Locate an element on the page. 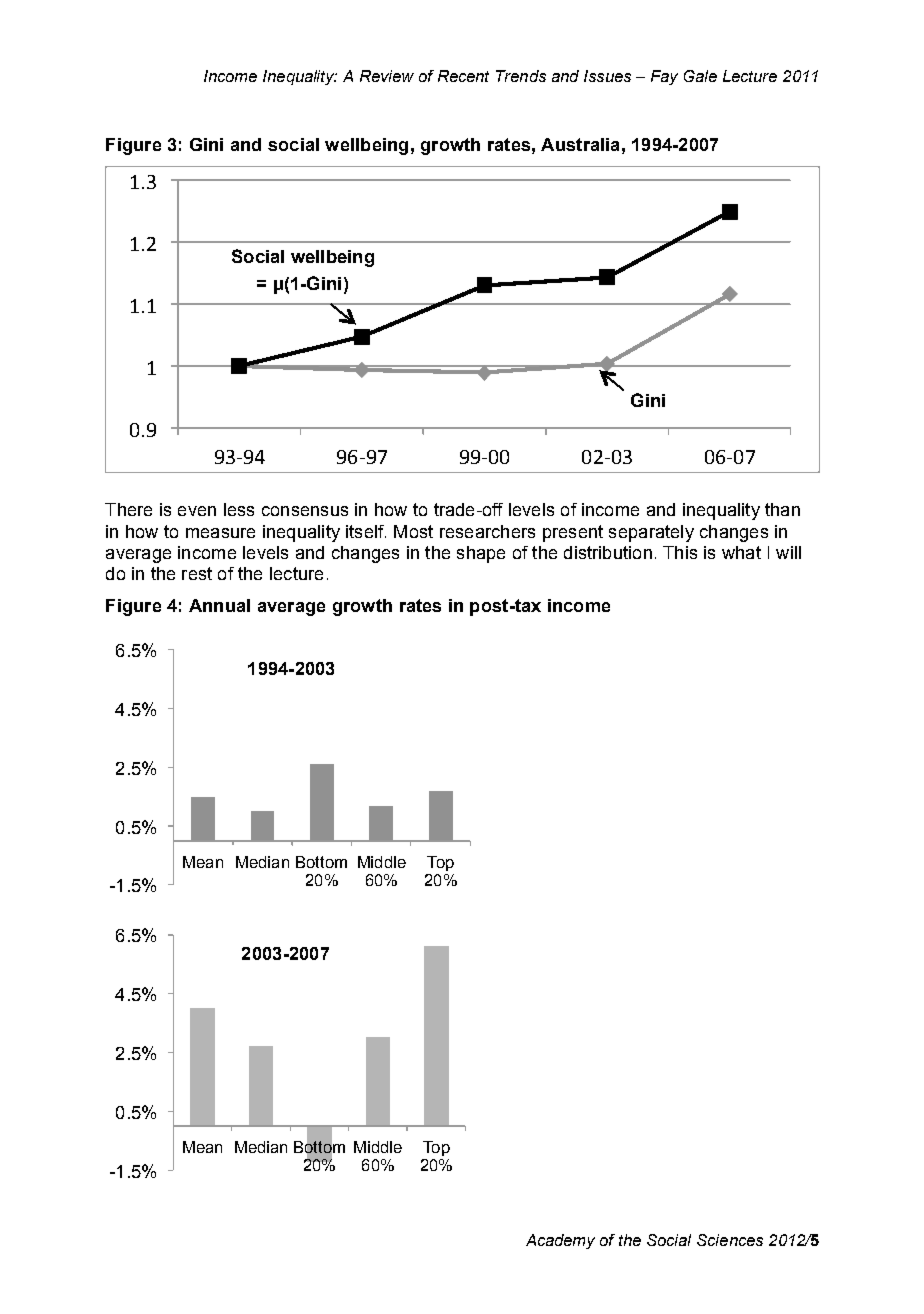 This page has height=1314, width=924. even is located at coordinates (197, 511).
